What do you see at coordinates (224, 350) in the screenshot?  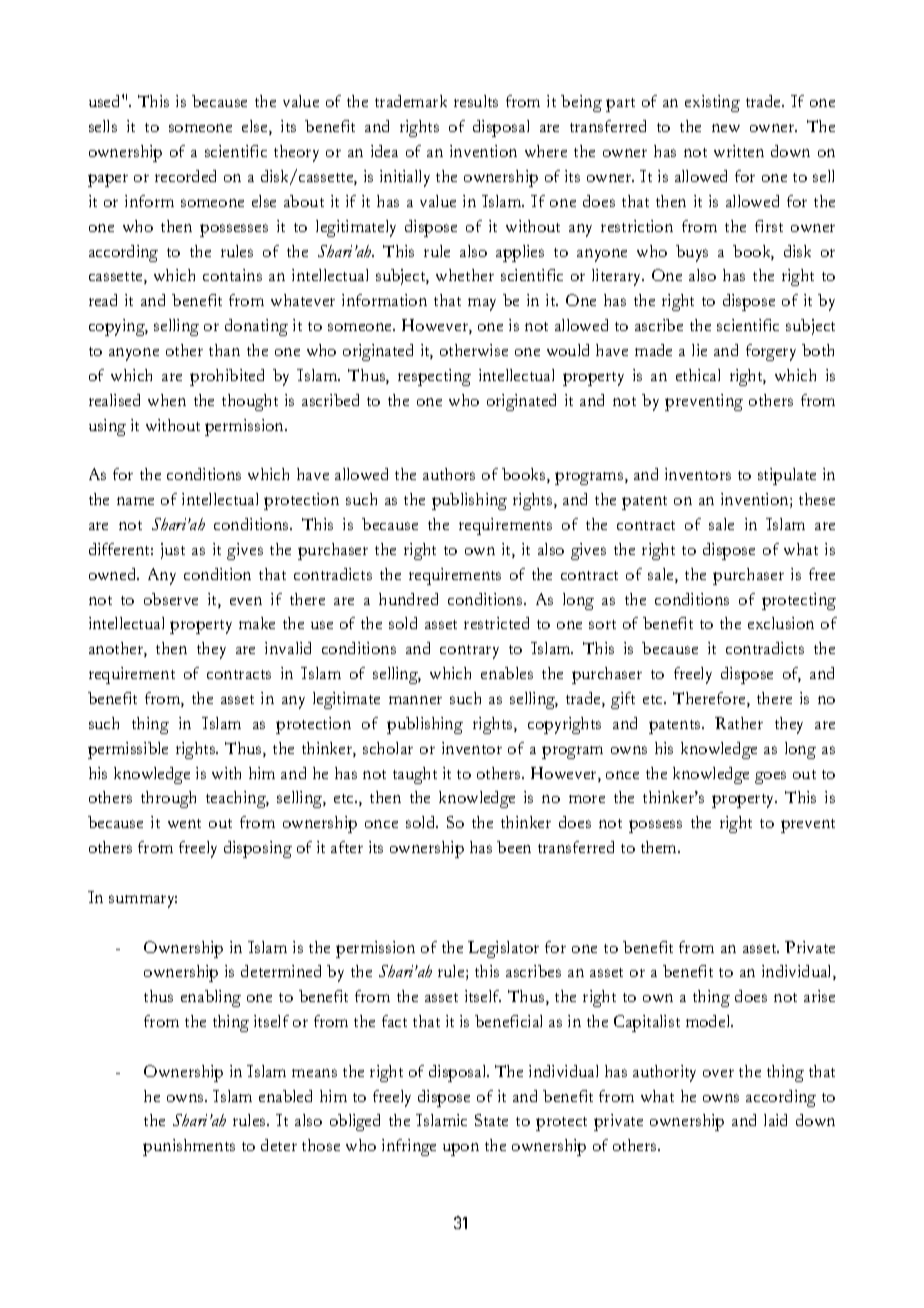 I see `than` at bounding box center [224, 350].
